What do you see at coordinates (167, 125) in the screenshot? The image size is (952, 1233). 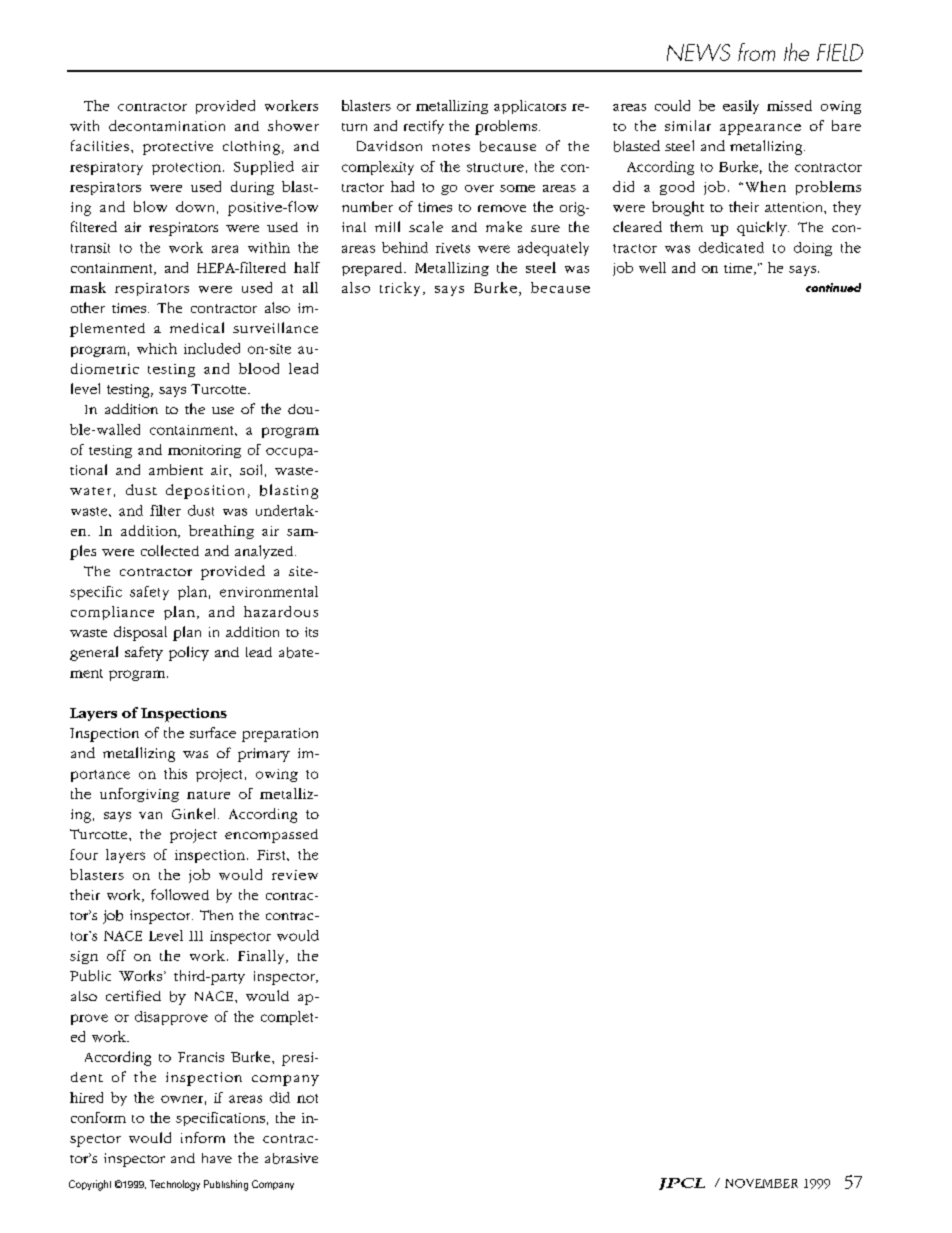 I see `decontamination` at bounding box center [167, 125].
